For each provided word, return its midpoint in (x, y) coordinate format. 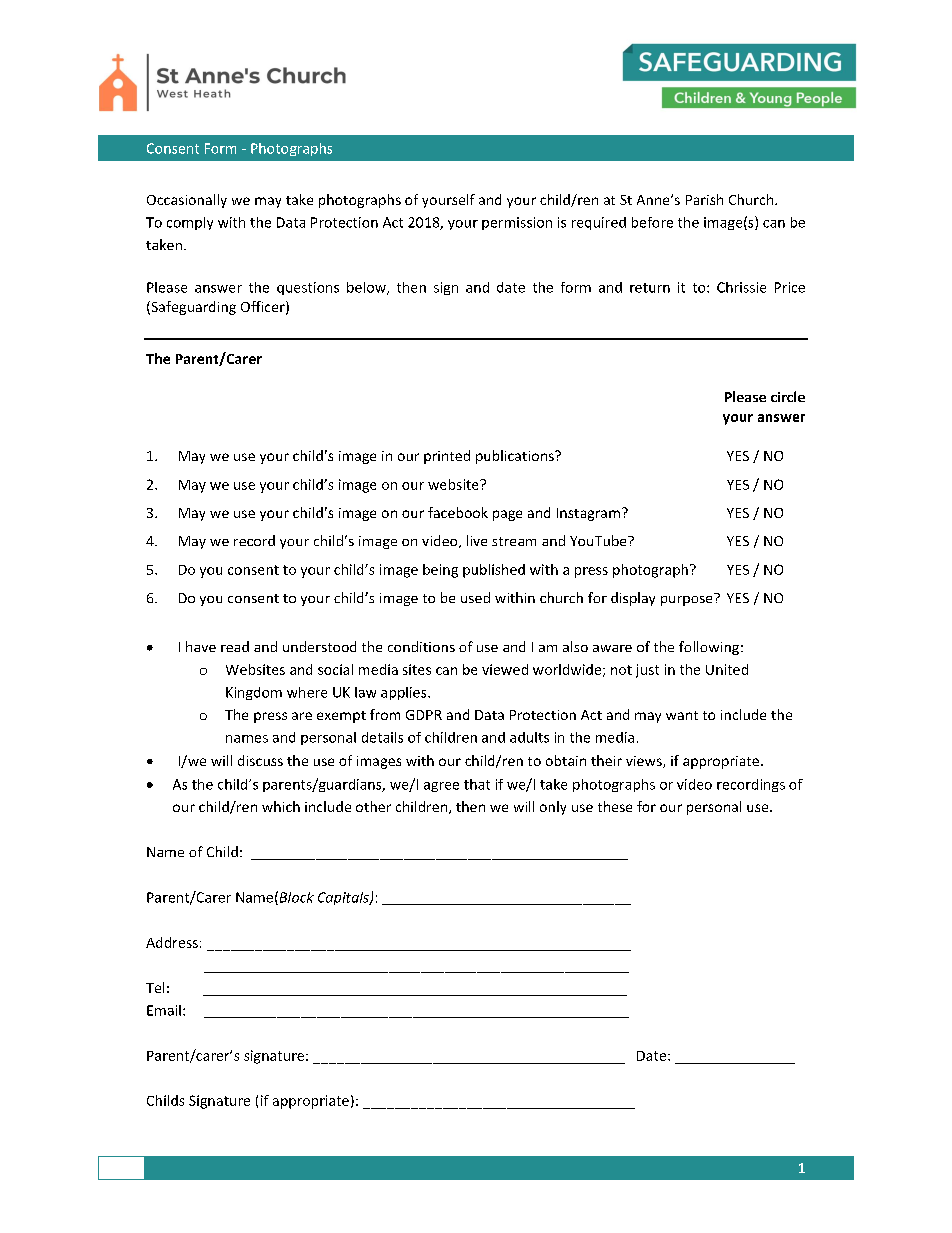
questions (308, 288)
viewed (505, 669)
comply (190, 223)
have (201, 646)
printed (447, 457)
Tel (155, 987)
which (281, 806)
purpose (688, 599)
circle (788, 396)
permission (517, 223)
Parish (704, 199)
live (477, 540)
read (235, 646)
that (477, 784)
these (615, 806)
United (727, 669)
